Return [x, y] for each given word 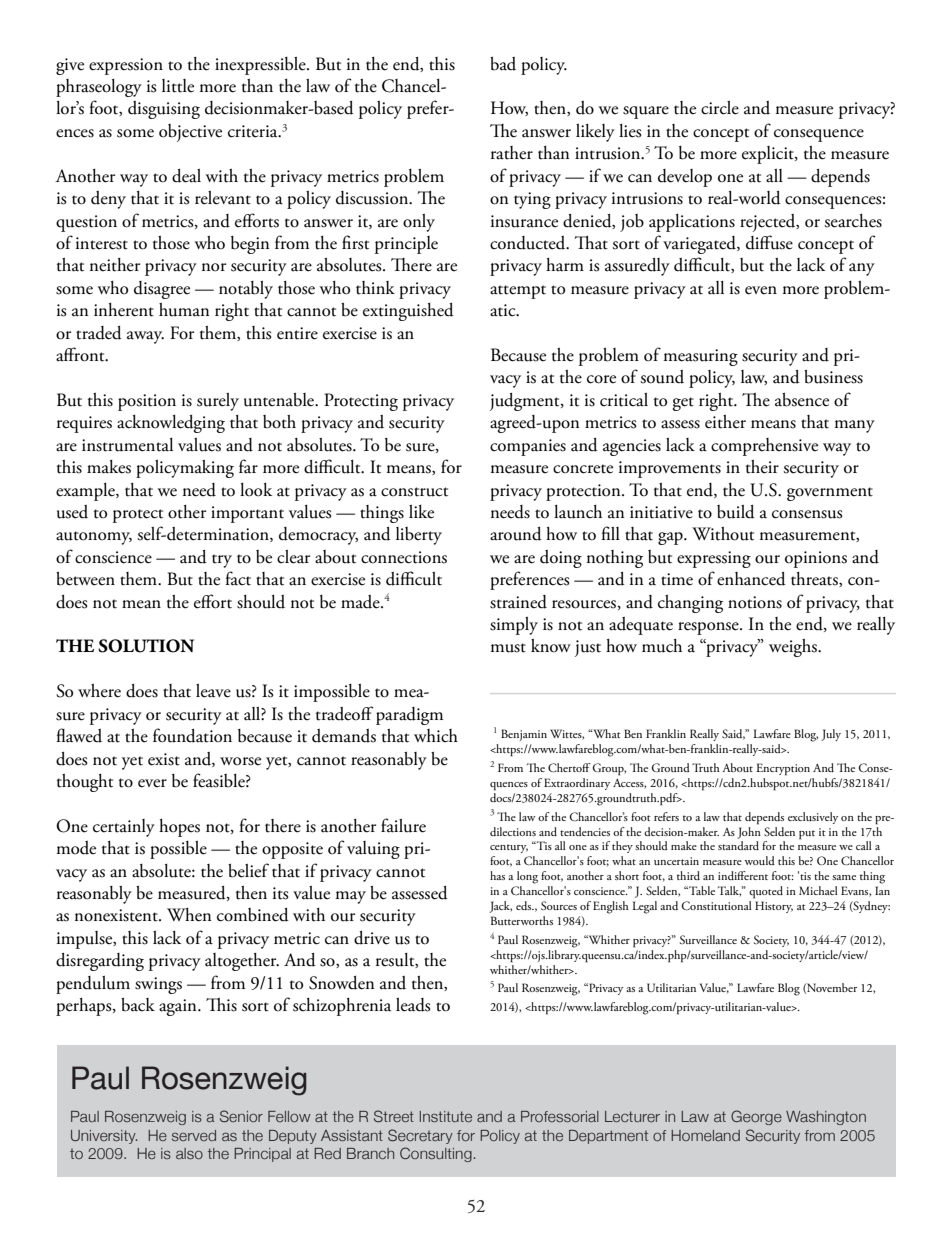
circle [720, 108]
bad [503, 64]
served [194, 1135]
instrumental [127, 445]
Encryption [783, 769]
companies [528, 447]
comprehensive [764, 447]
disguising [164, 110]
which [436, 736]
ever [152, 783]
